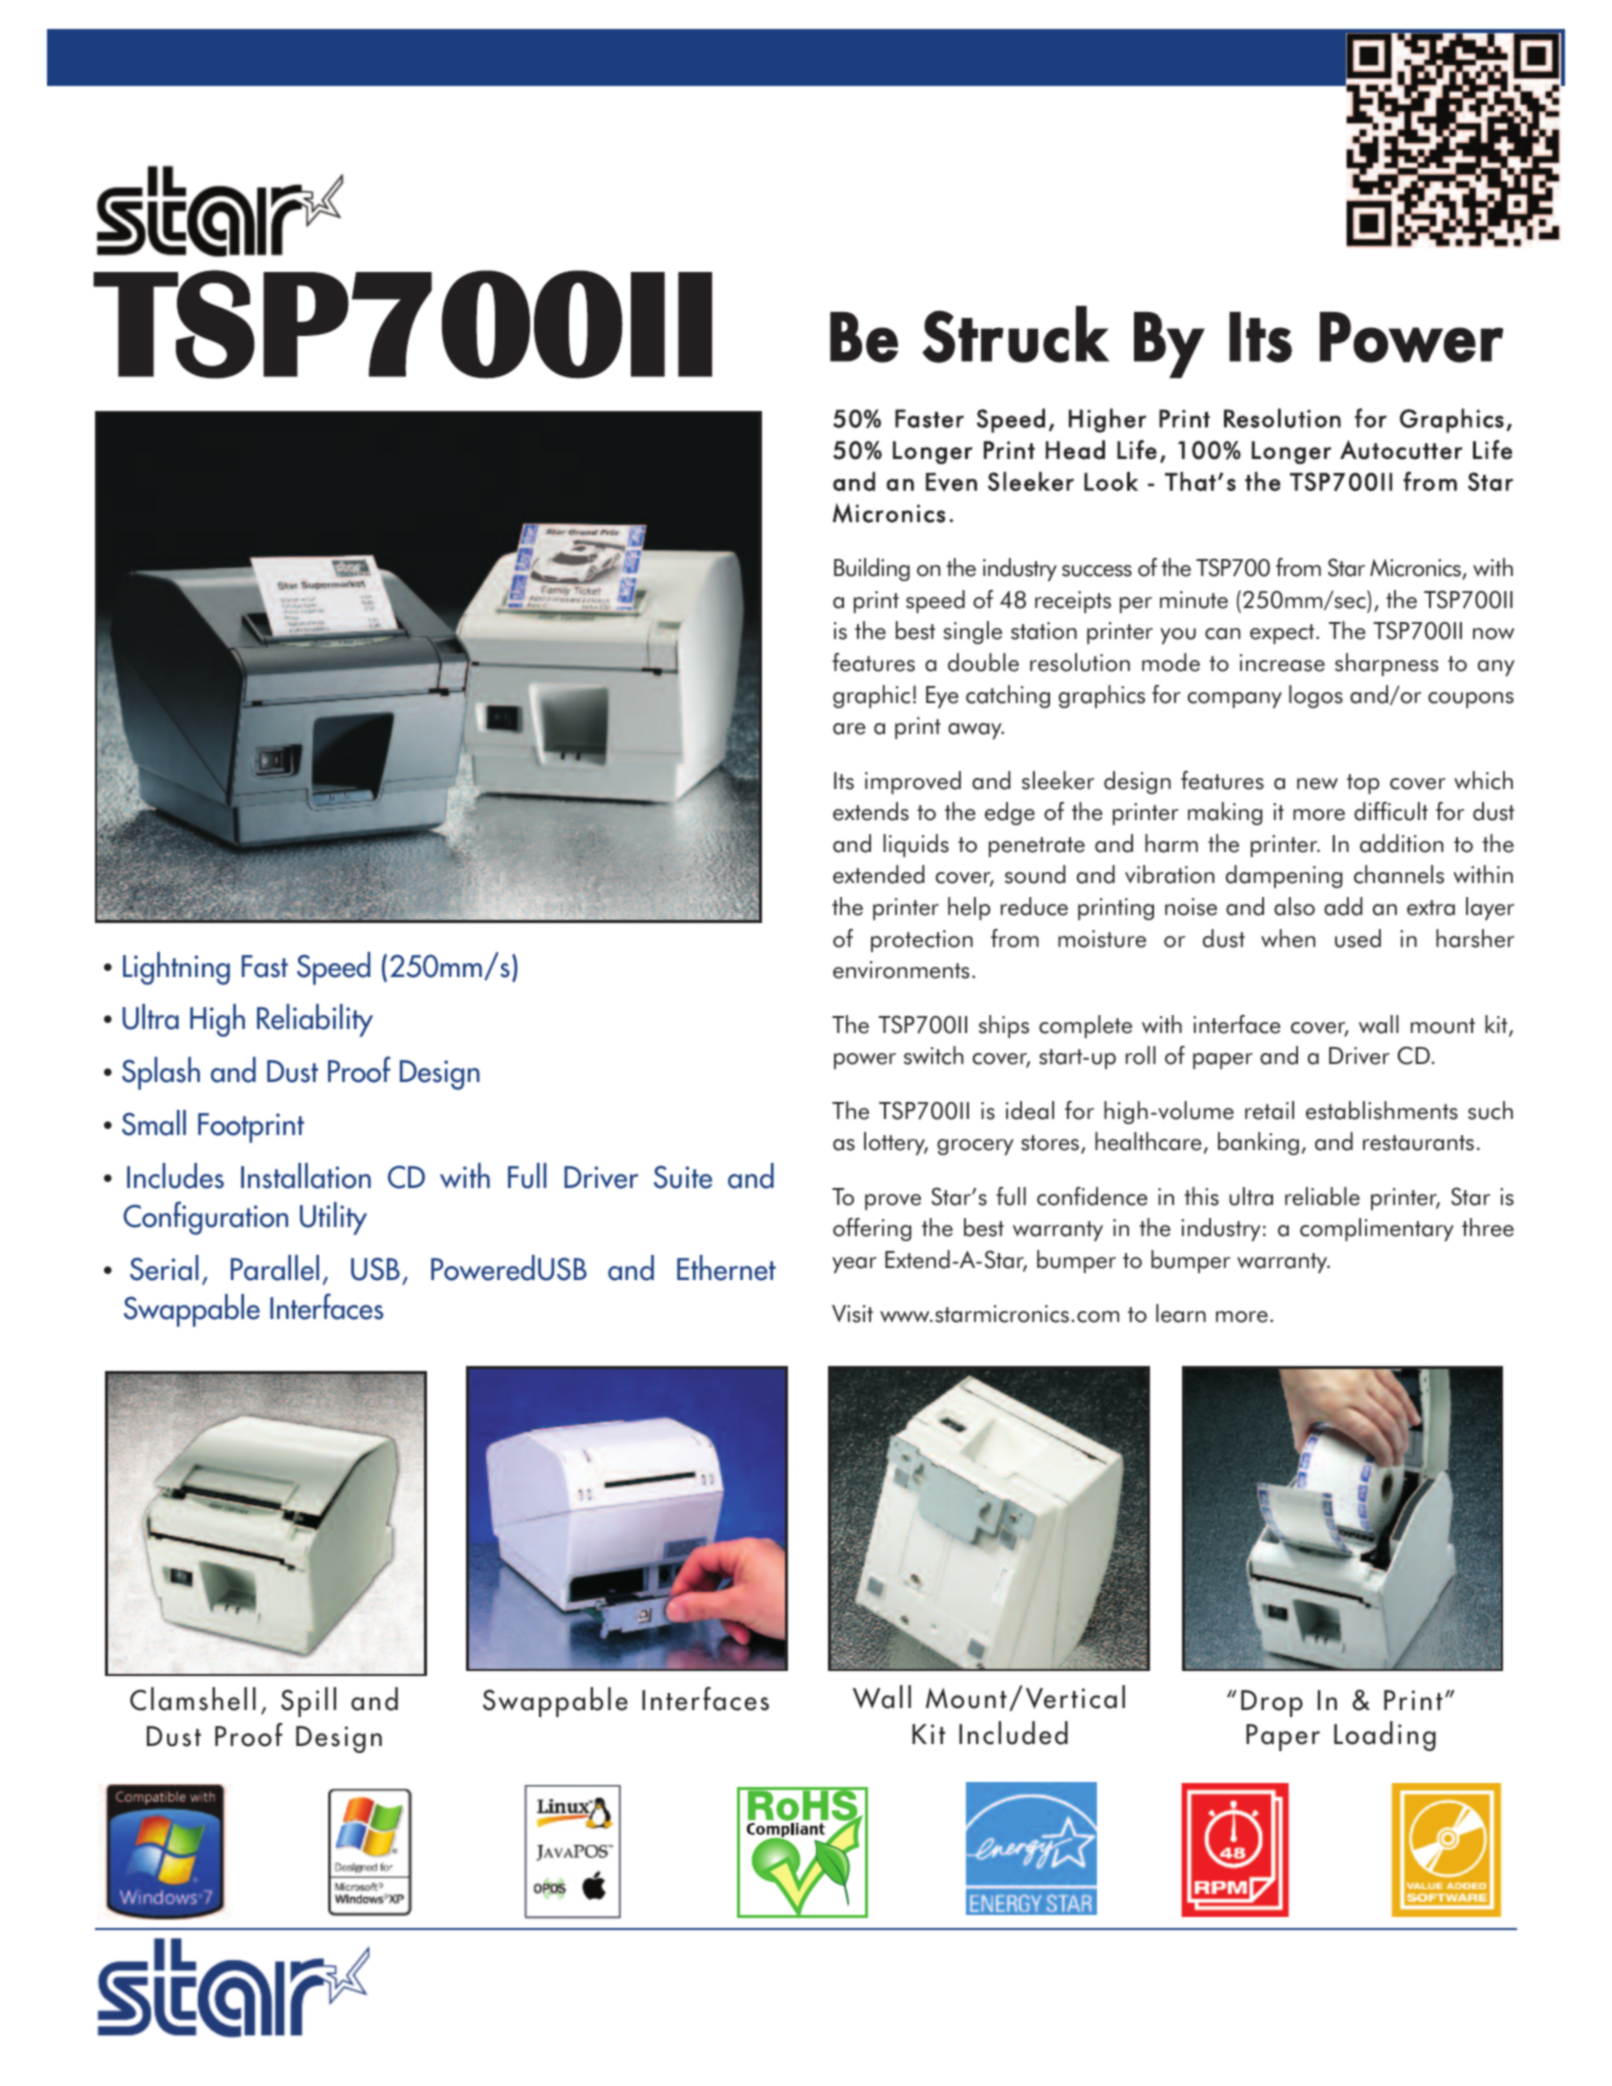 The width and height of the screenshot is (1612, 2086). Describe the element at coordinates (308, 1702) in the screenshot. I see `Spill` at that location.
